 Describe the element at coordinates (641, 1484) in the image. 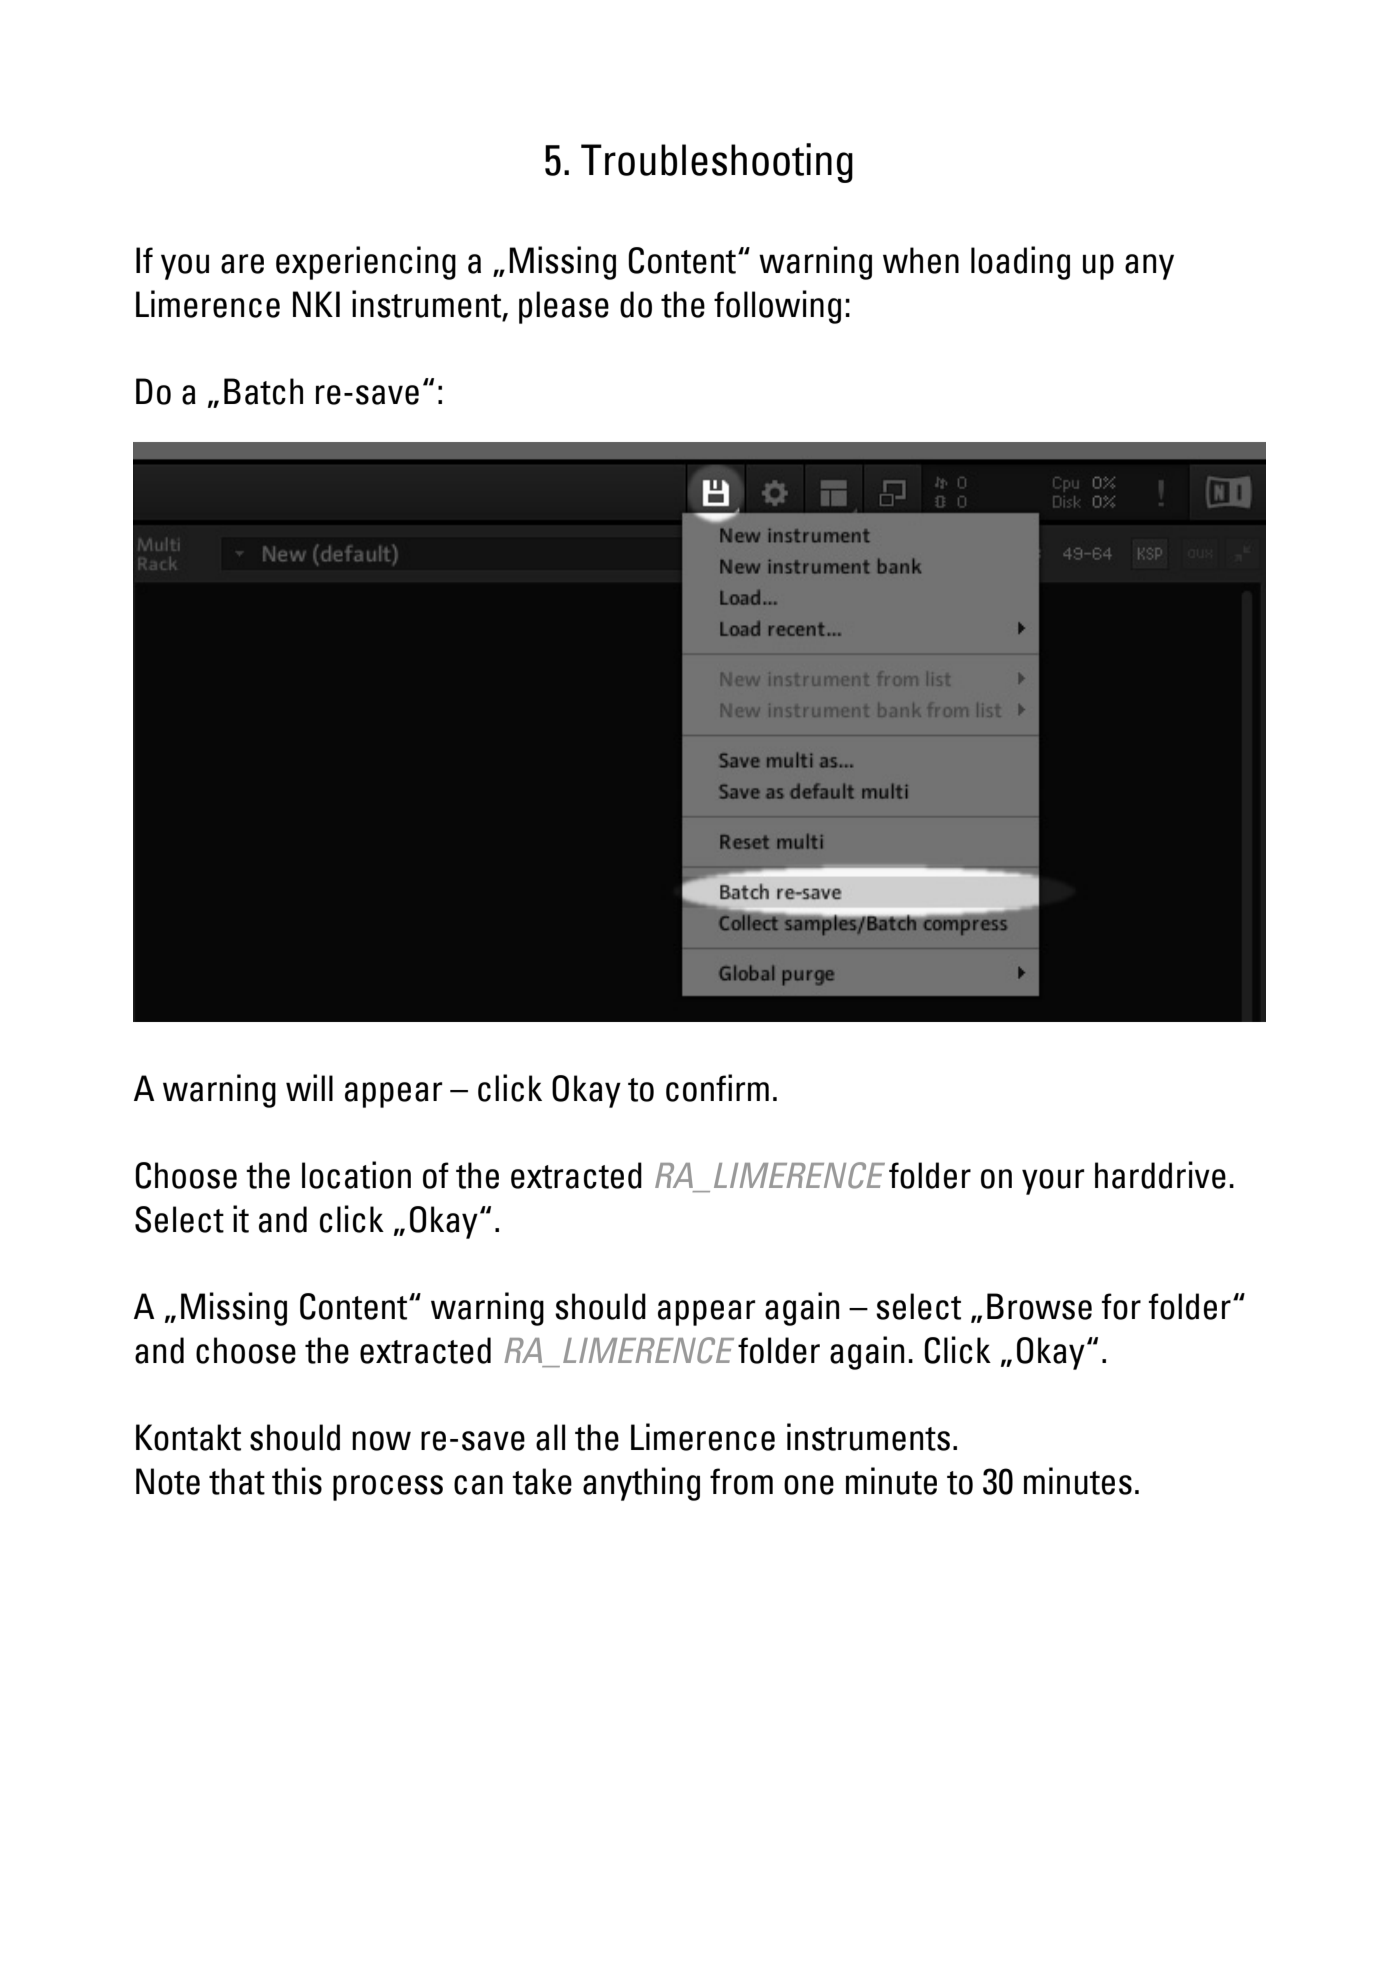

I see `anything` at that location.
